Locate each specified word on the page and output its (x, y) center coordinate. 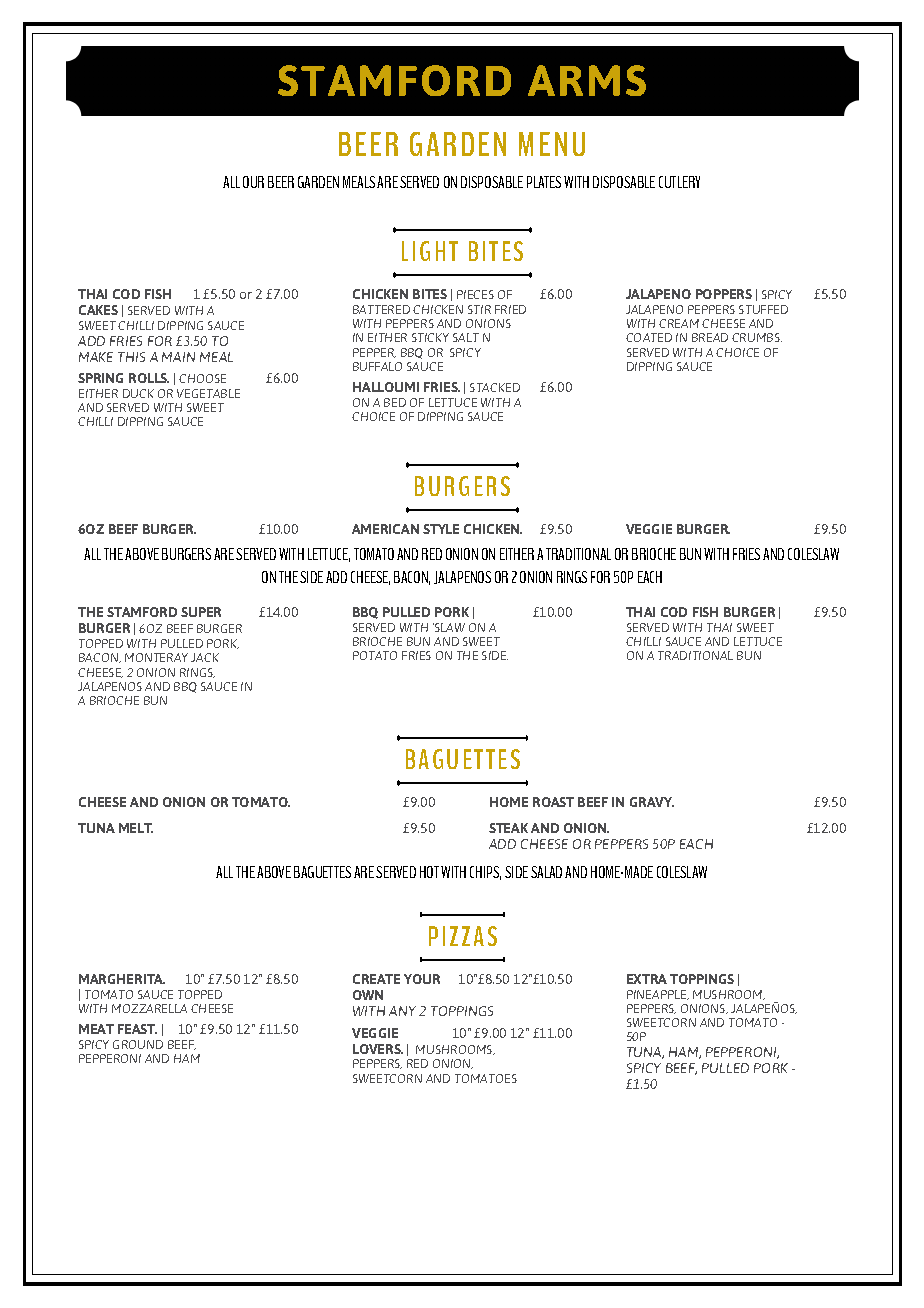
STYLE (441, 529)
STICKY (430, 337)
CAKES (98, 310)
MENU (552, 144)
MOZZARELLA (149, 1008)
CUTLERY (679, 182)
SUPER (201, 612)
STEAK (508, 828)
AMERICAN (385, 529)
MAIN (178, 357)
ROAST (553, 802)
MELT (136, 828)
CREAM (679, 323)
